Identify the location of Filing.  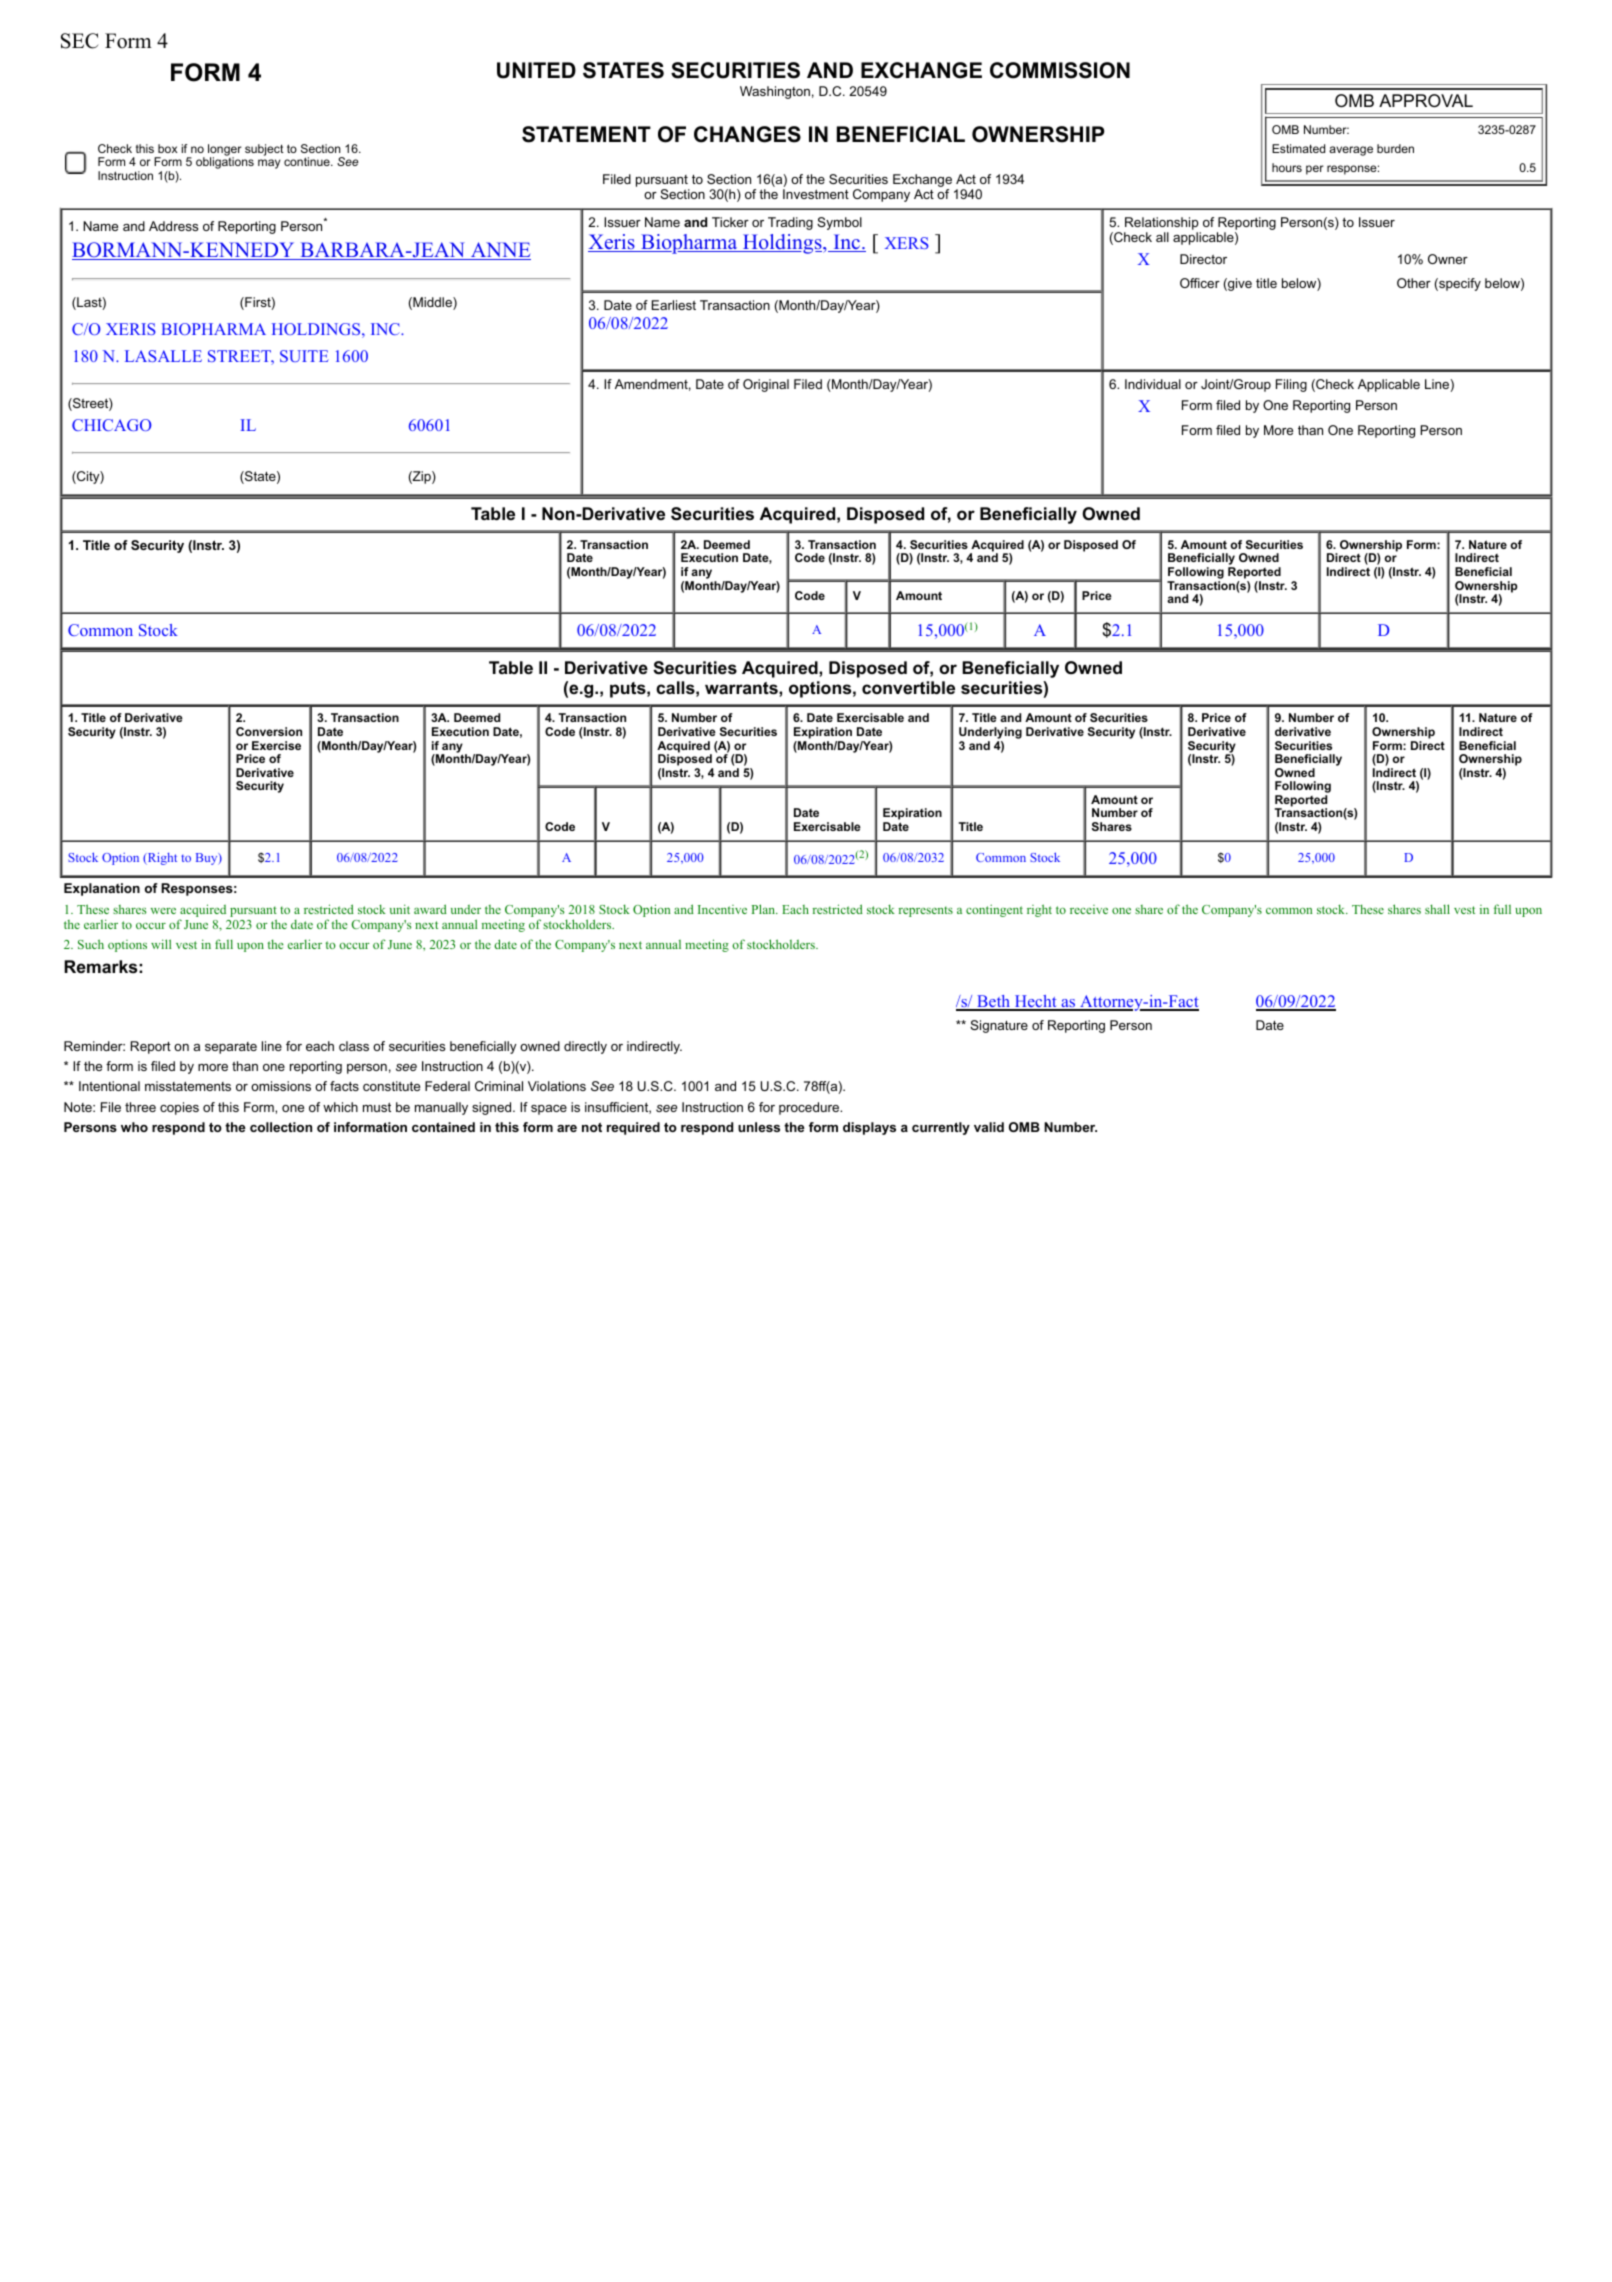
(1291, 385).
